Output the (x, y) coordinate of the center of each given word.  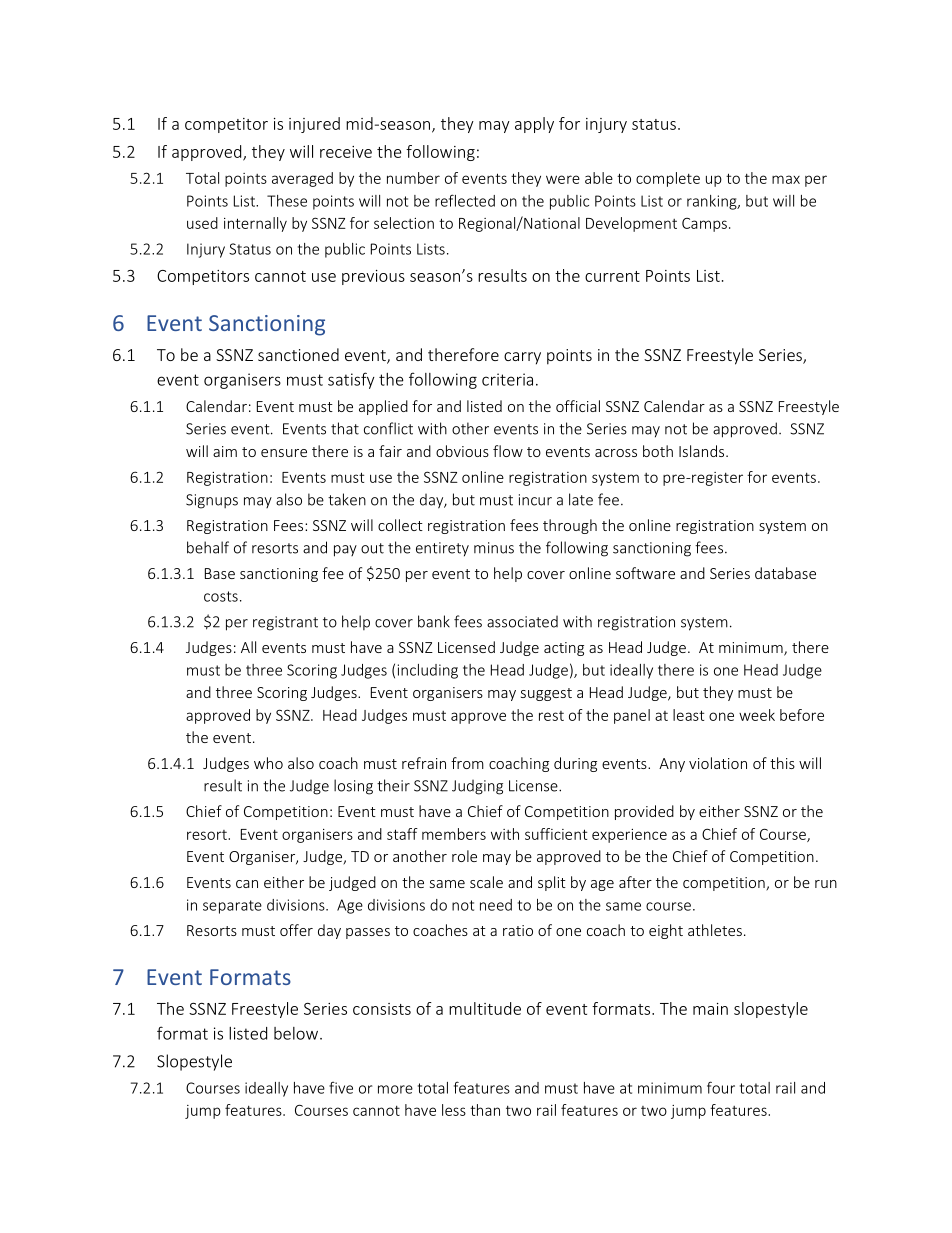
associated (522, 622)
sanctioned (298, 354)
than (485, 1110)
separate (232, 907)
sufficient (556, 834)
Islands (703, 451)
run (826, 884)
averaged (302, 179)
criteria (507, 379)
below (297, 1033)
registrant (285, 623)
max (786, 179)
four (721, 1087)
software (645, 573)
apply (534, 125)
